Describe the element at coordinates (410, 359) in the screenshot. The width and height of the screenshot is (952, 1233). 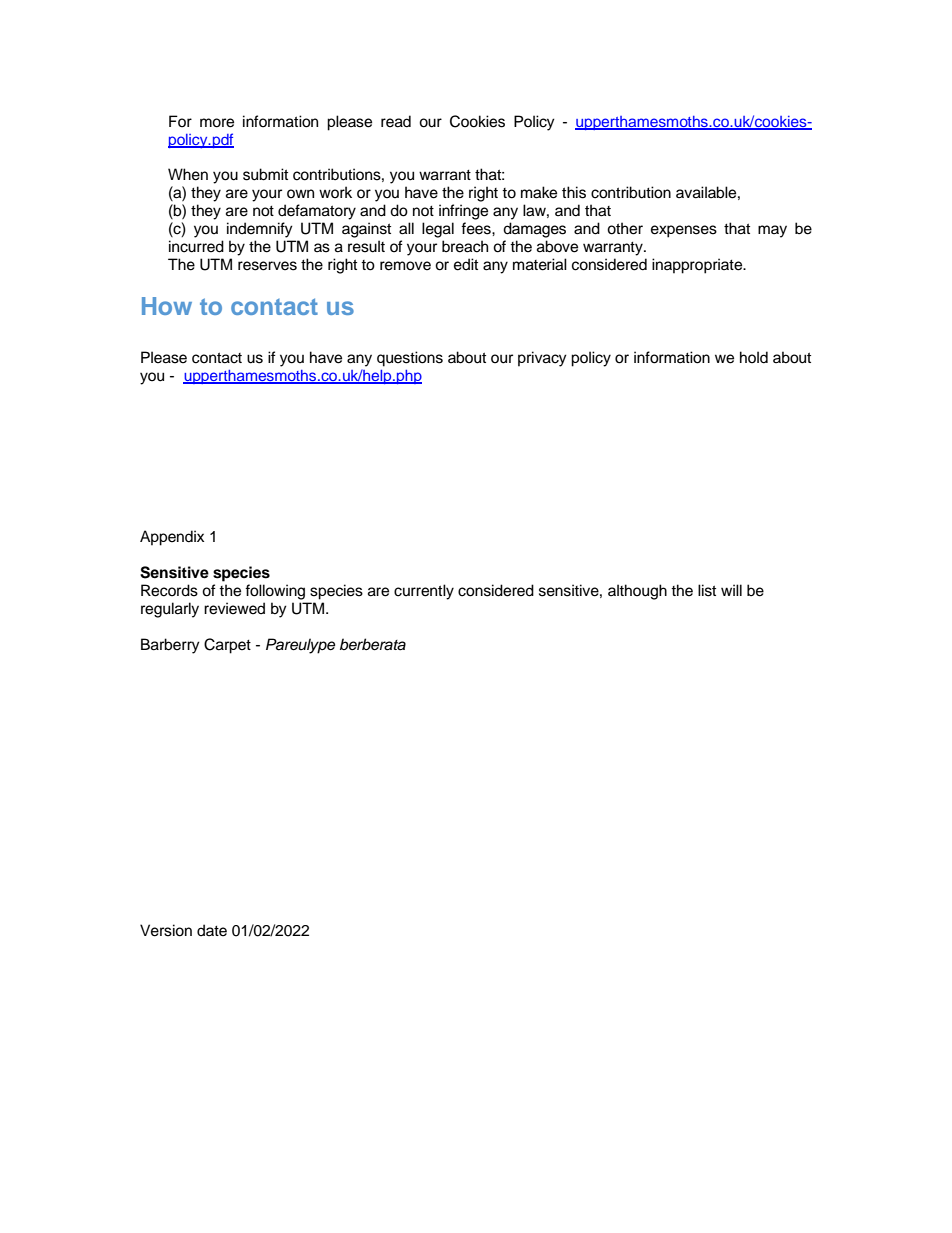
I see `questions` at that location.
